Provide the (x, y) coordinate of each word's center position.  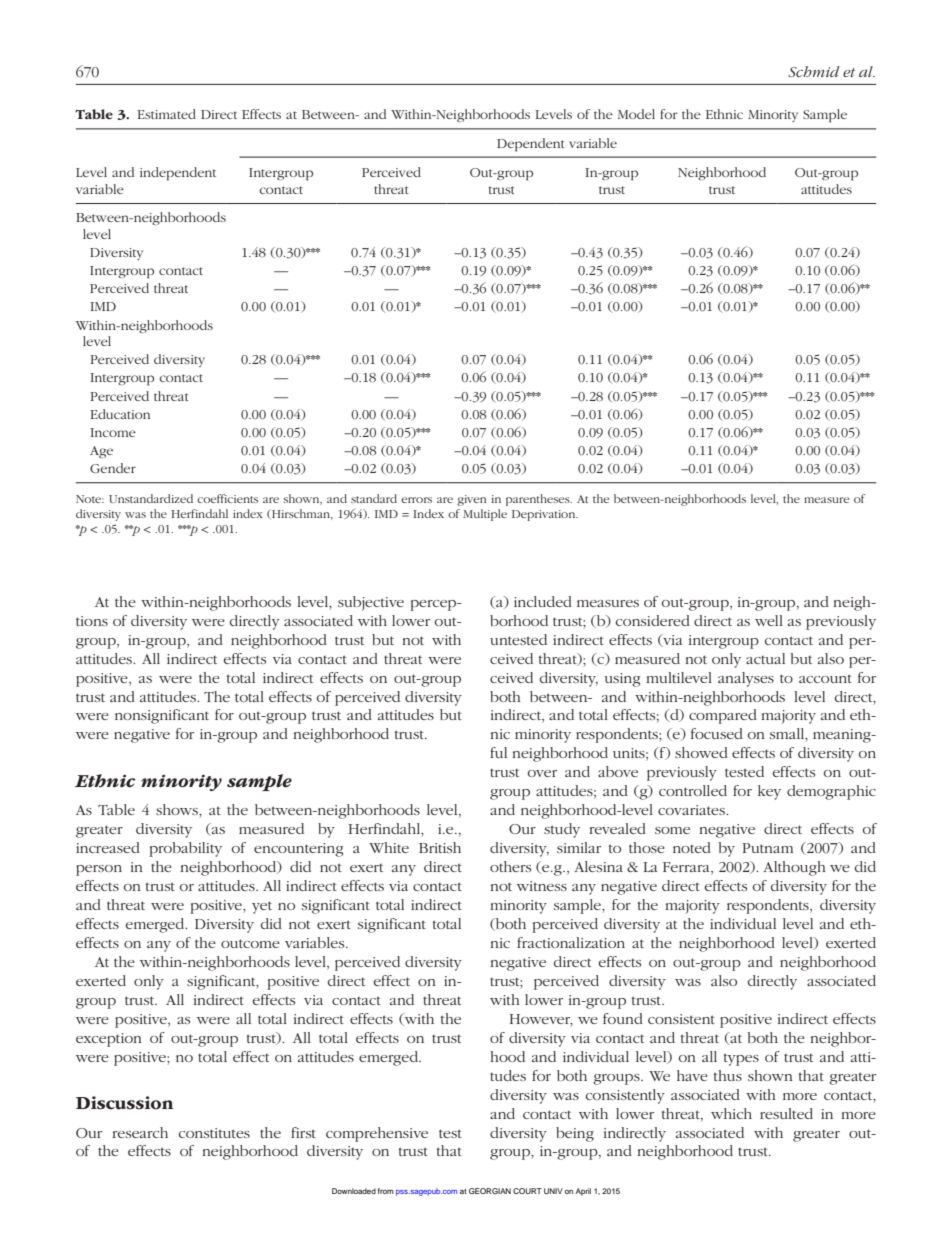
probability (185, 849)
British (440, 847)
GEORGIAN (490, 1191)
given (471, 500)
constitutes (214, 1133)
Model (636, 114)
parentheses (539, 500)
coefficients (227, 498)
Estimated (166, 114)
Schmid (814, 71)
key (769, 792)
